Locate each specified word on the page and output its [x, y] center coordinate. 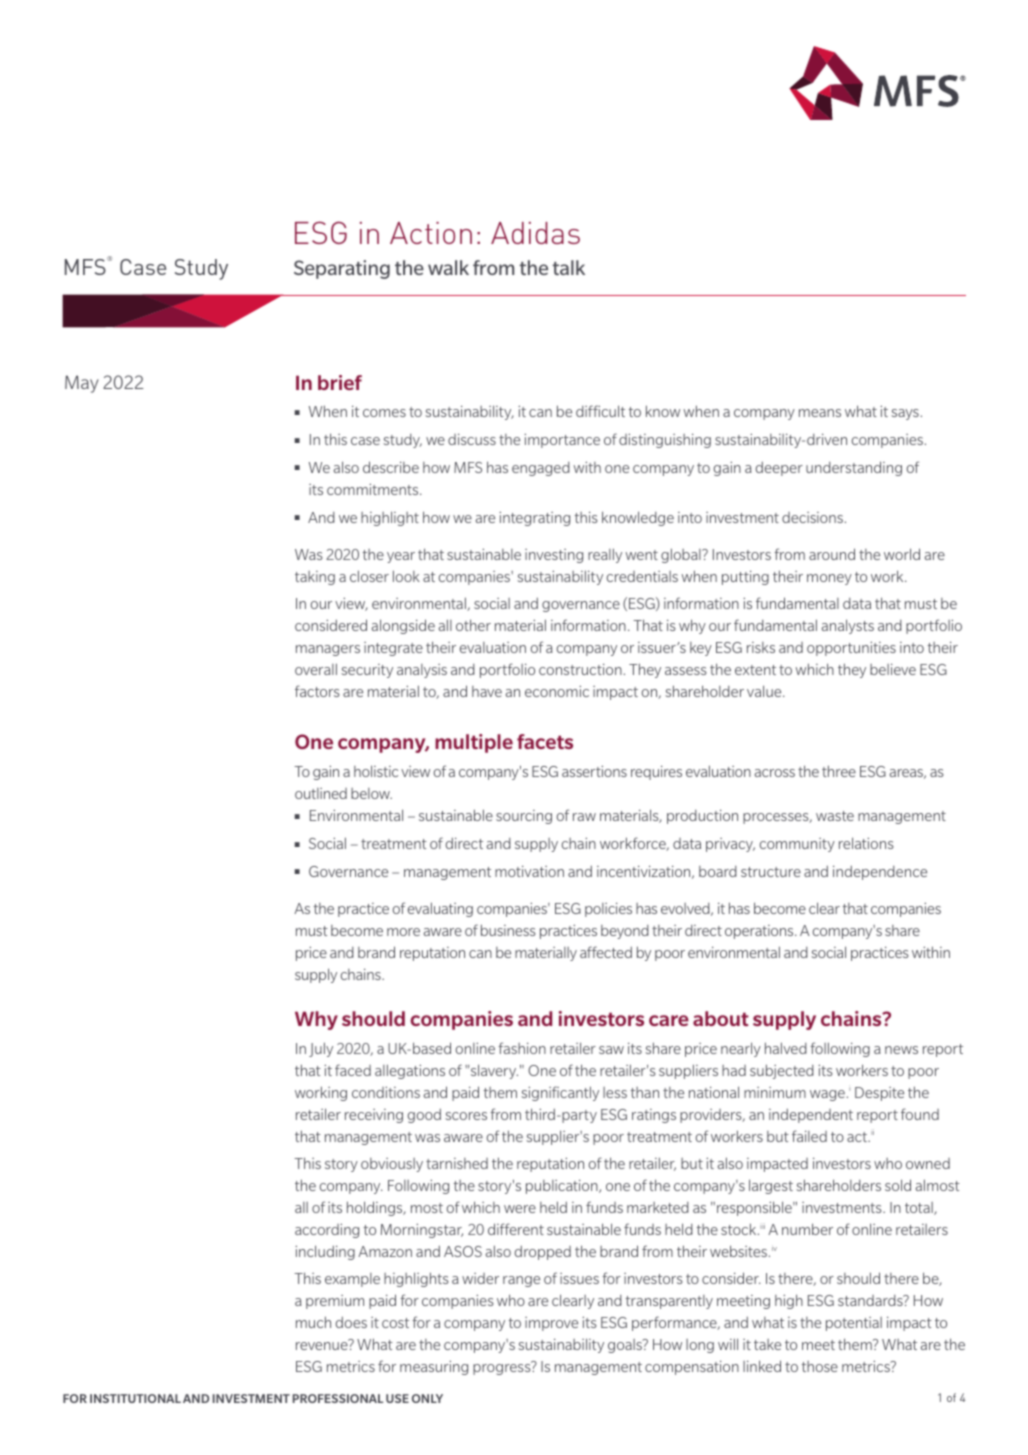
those [820, 1366]
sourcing [524, 817]
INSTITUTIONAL [135, 1398]
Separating [342, 269]
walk [448, 267]
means [820, 413]
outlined [321, 793]
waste [835, 816]
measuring [434, 1367]
